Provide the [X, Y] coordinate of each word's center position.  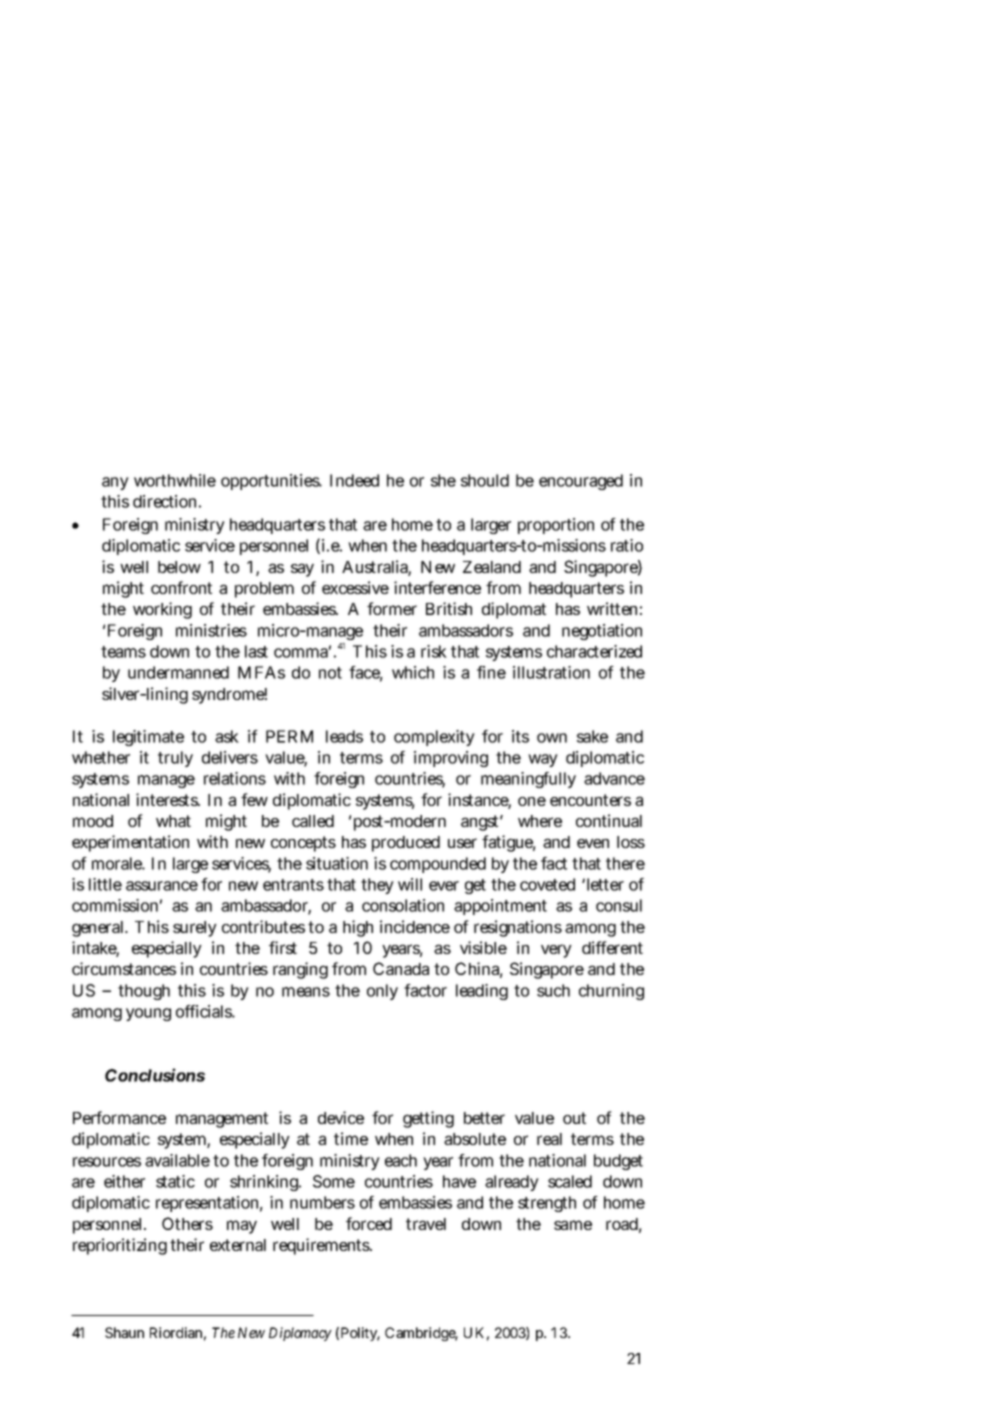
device [341, 1117]
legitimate [148, 738]
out [574, 1118]
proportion [556, 526]
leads [344, 736]
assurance [162, 886]
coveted [547, 884]
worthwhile [175, 480]
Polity [360, 1334]
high [358, 928]
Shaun [124, 1332]
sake [592, 736]
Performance [119, 1117]
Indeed [354, 480]
